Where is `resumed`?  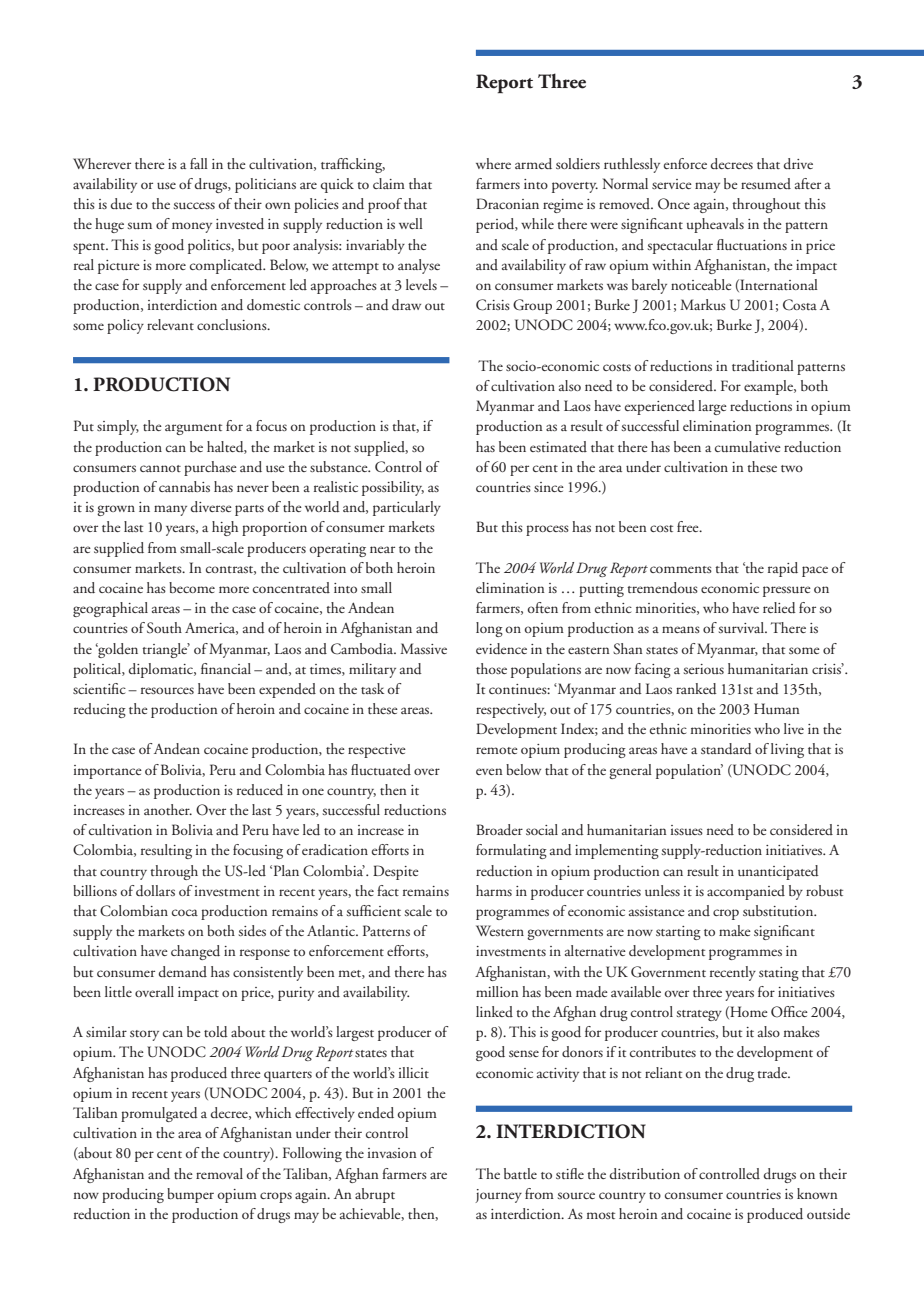
resumed is located at coordinates (766, 183).
